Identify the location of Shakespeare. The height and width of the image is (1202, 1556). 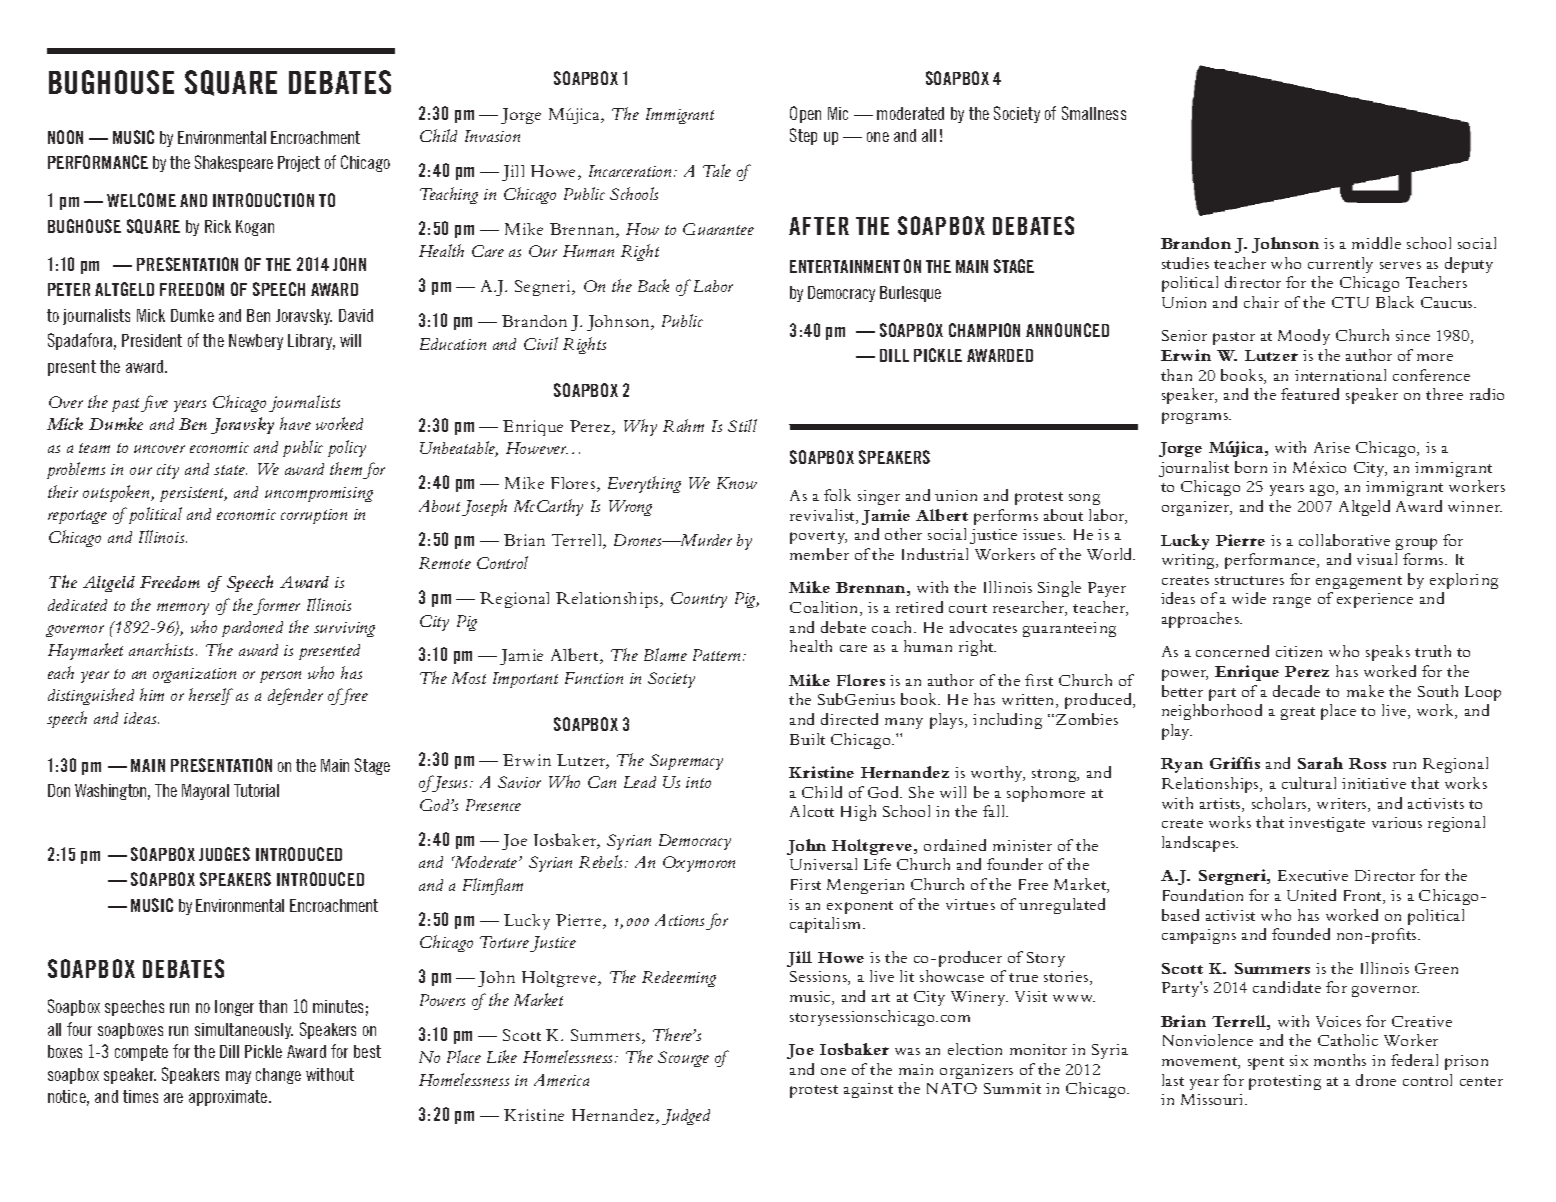
(234, 163).
